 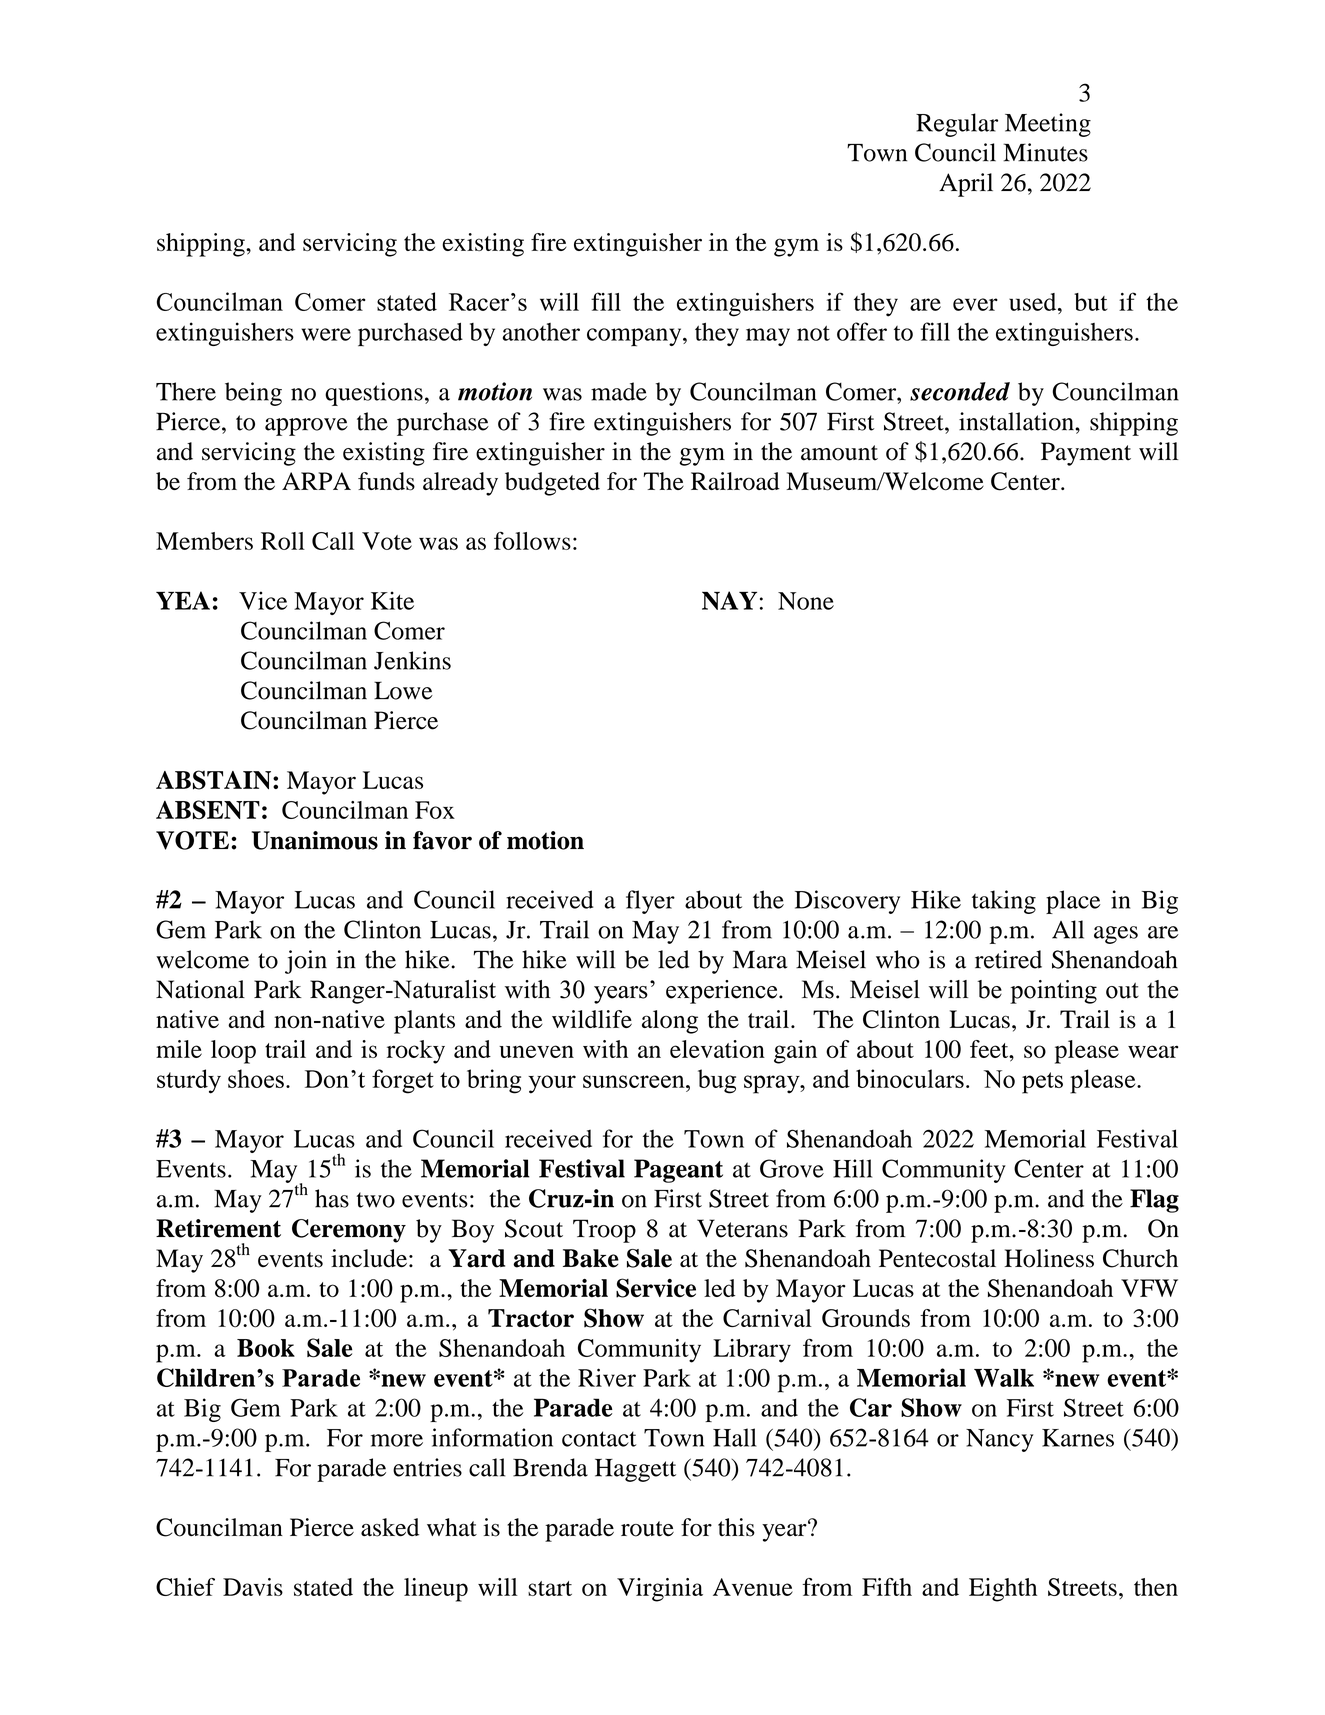 What do you see at coordinates (647, 1529) in the screenshot?
I see `route` at bounding box center [647, 1529].
